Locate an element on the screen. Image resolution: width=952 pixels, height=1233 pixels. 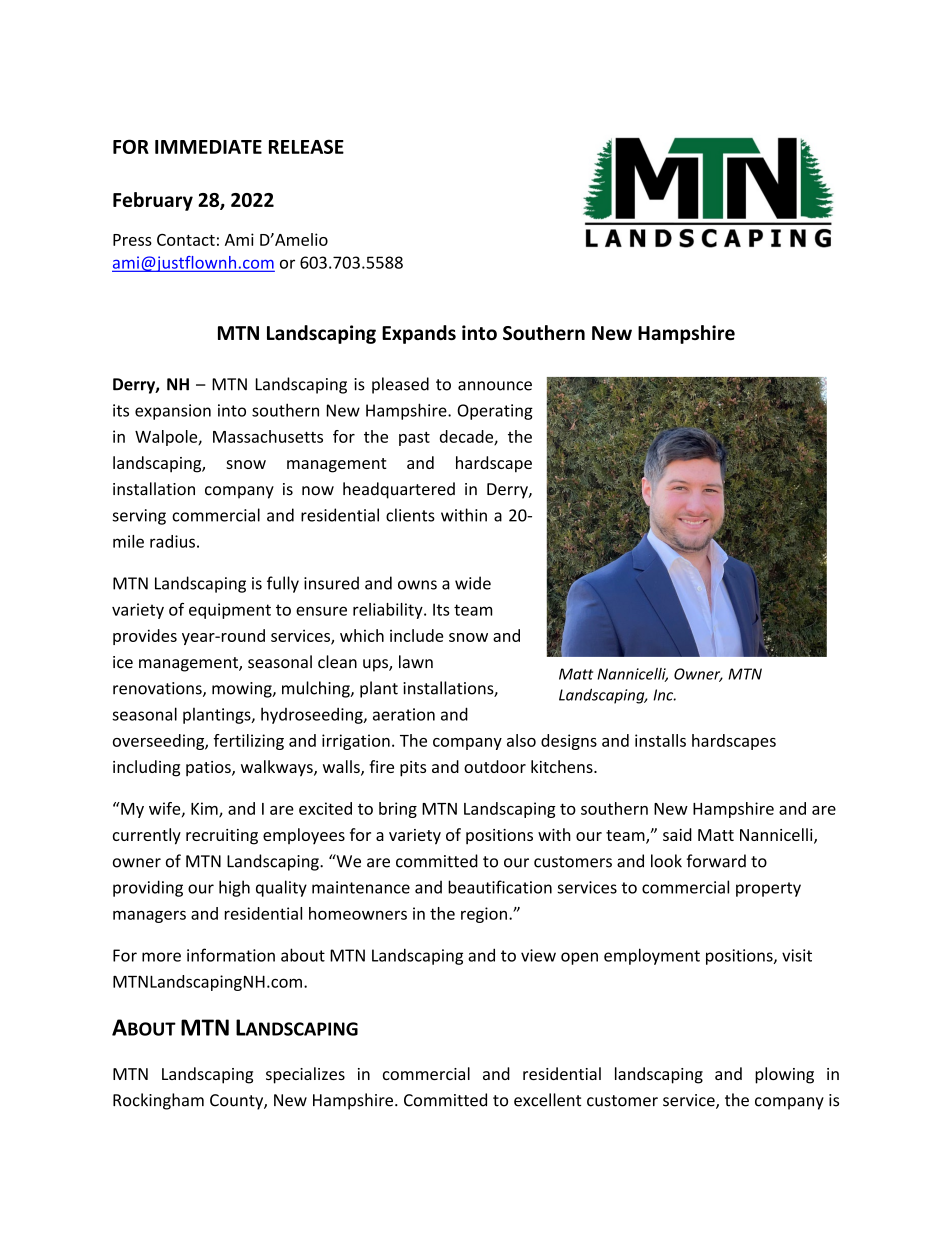
plowing is located at coordinates (784, 1075).
